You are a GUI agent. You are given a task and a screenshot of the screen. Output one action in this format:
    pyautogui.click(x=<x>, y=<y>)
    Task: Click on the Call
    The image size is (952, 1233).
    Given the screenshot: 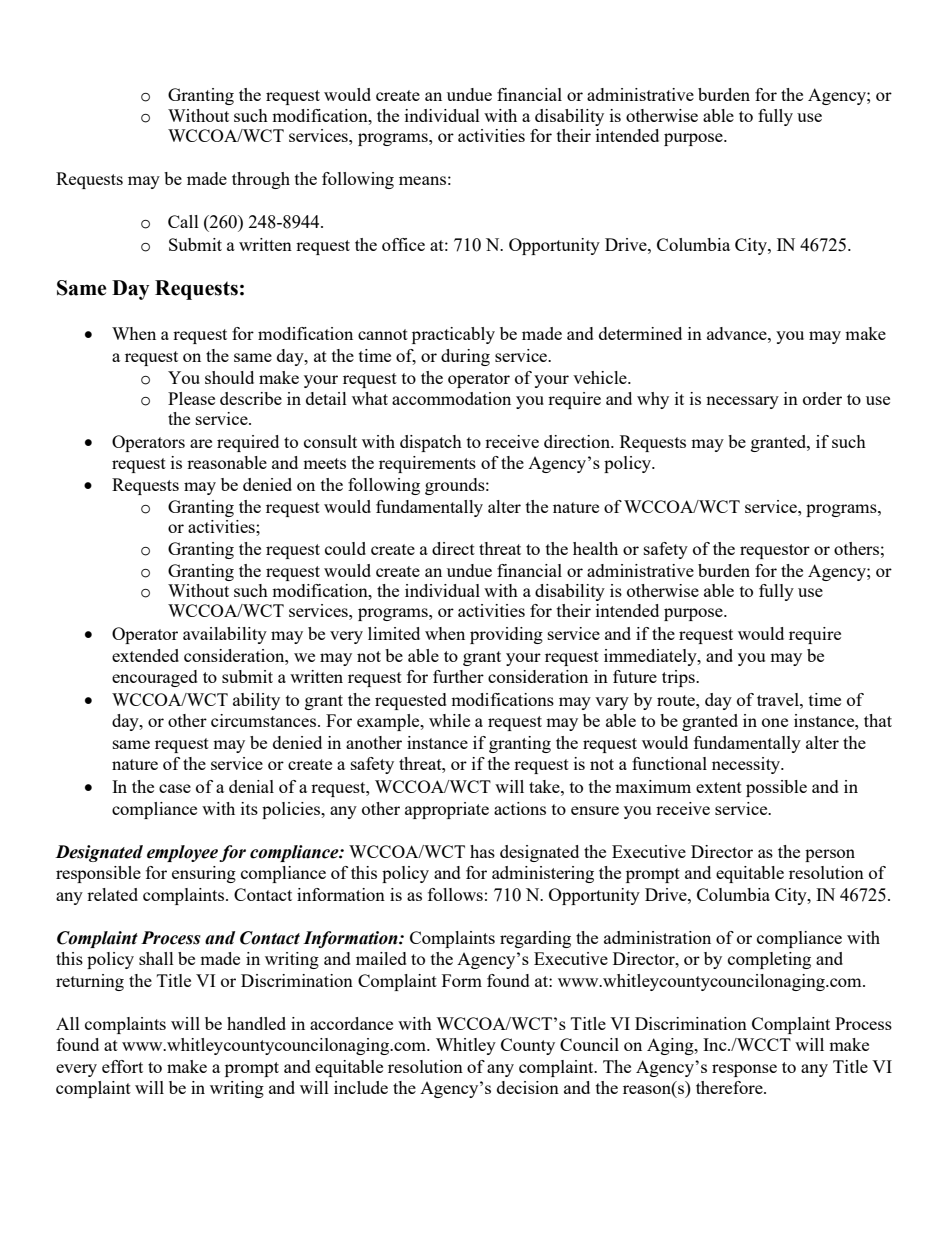 What is the action you would take?
    pyautogui.click(x=183, y=221)
